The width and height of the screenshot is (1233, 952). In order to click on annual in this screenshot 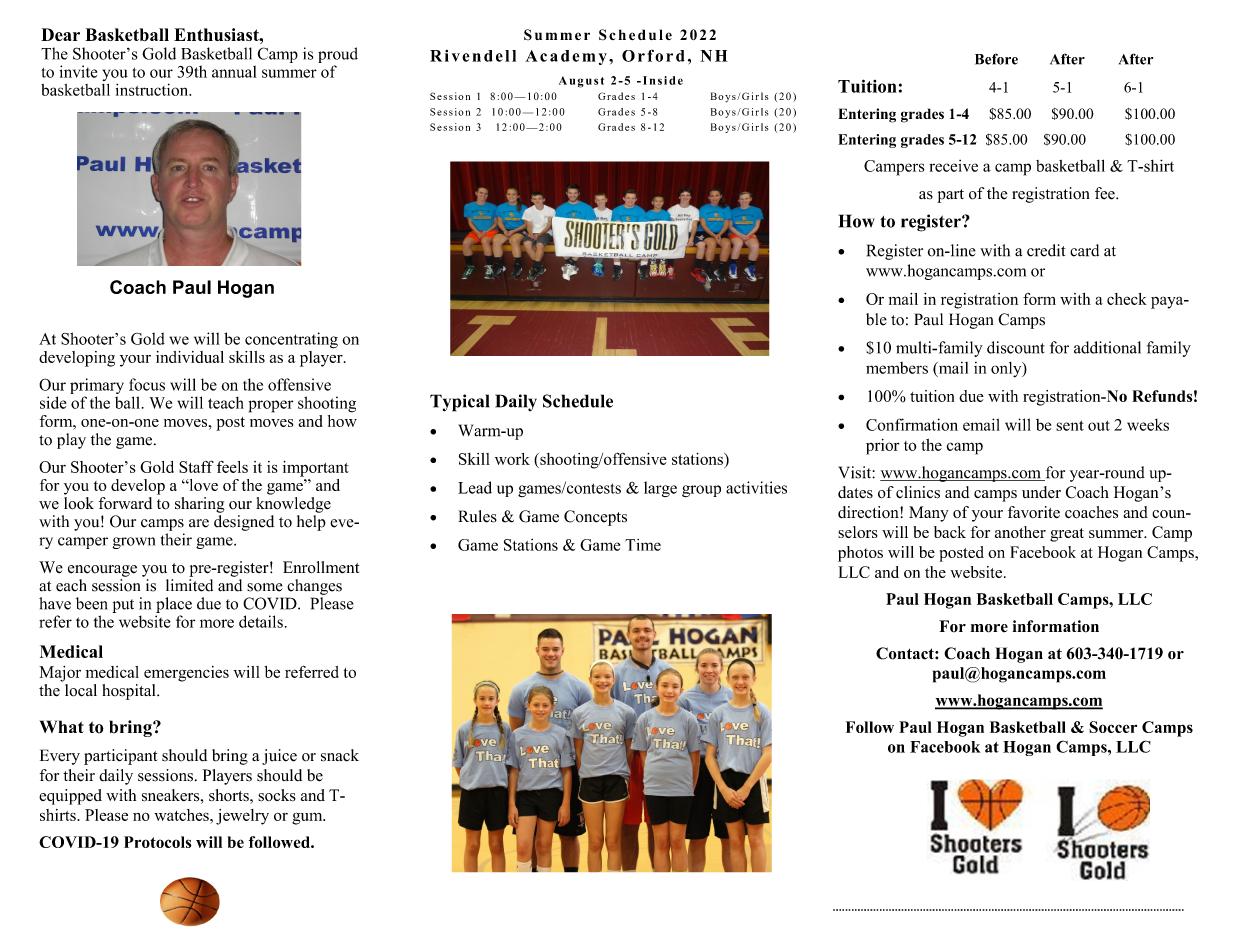, I will do `click(234, 71)`.
